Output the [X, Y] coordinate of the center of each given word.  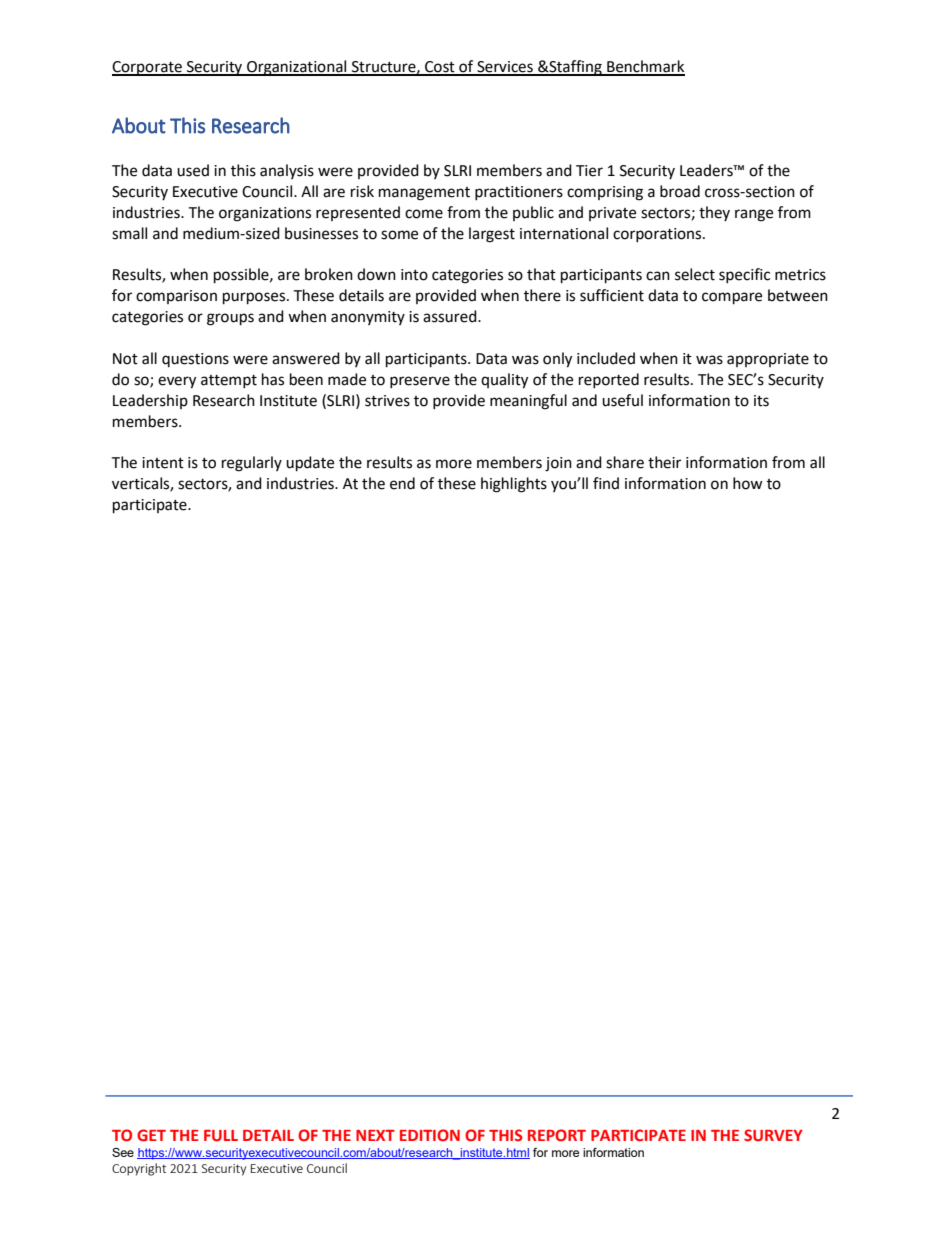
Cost [440, 68]
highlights [514, 485]
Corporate [148, 68]
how [748, 483]
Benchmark [645, 67]
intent [163, 463]
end [402, 483]
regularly [252, 464]
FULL [221, 1136]
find [606, 483]
